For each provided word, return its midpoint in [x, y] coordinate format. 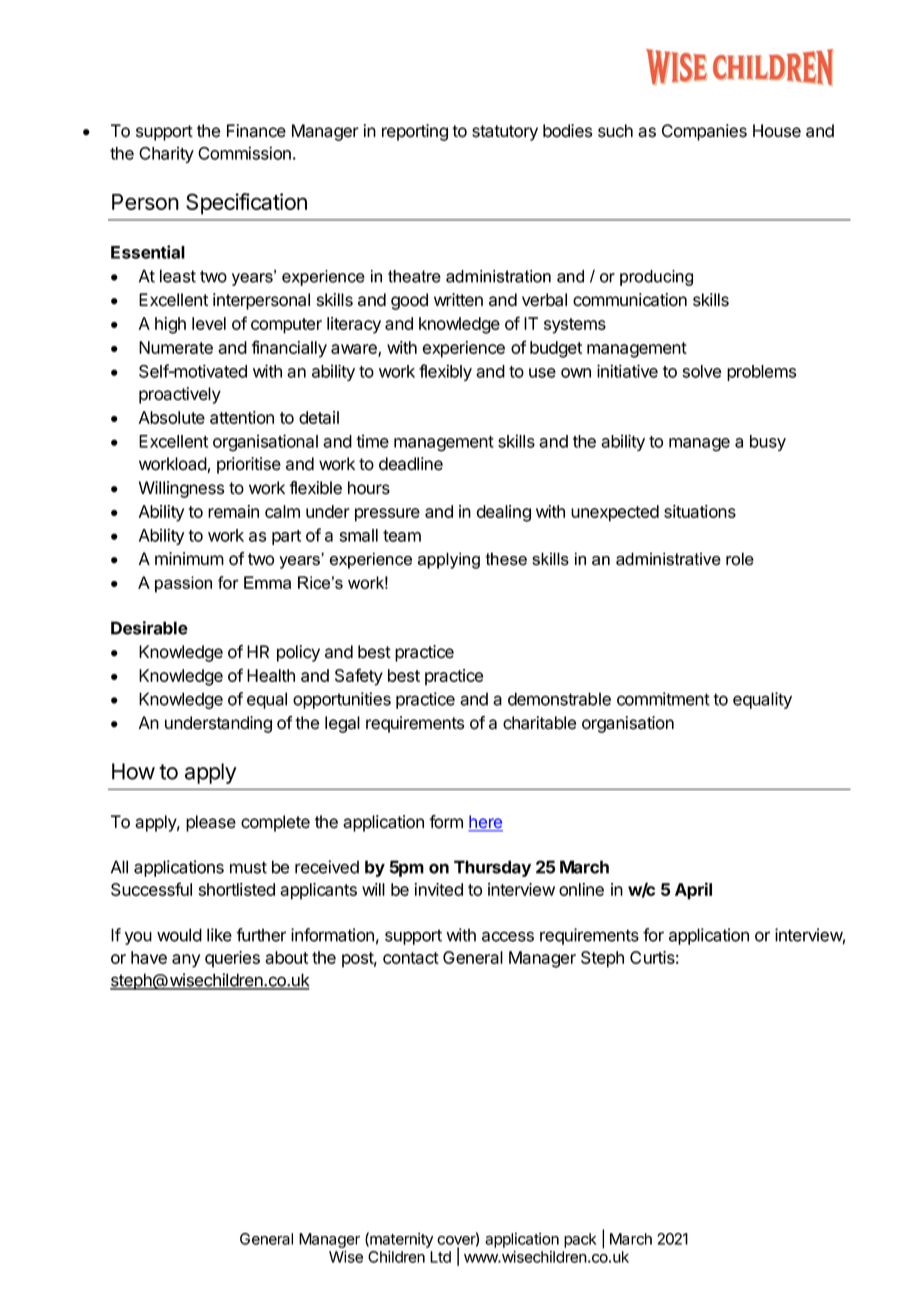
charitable [539, 723]
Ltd [440, 1257]
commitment [663, 699]
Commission [244, 153]
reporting [415, 132]
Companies [704, 132]
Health [271, 675]
